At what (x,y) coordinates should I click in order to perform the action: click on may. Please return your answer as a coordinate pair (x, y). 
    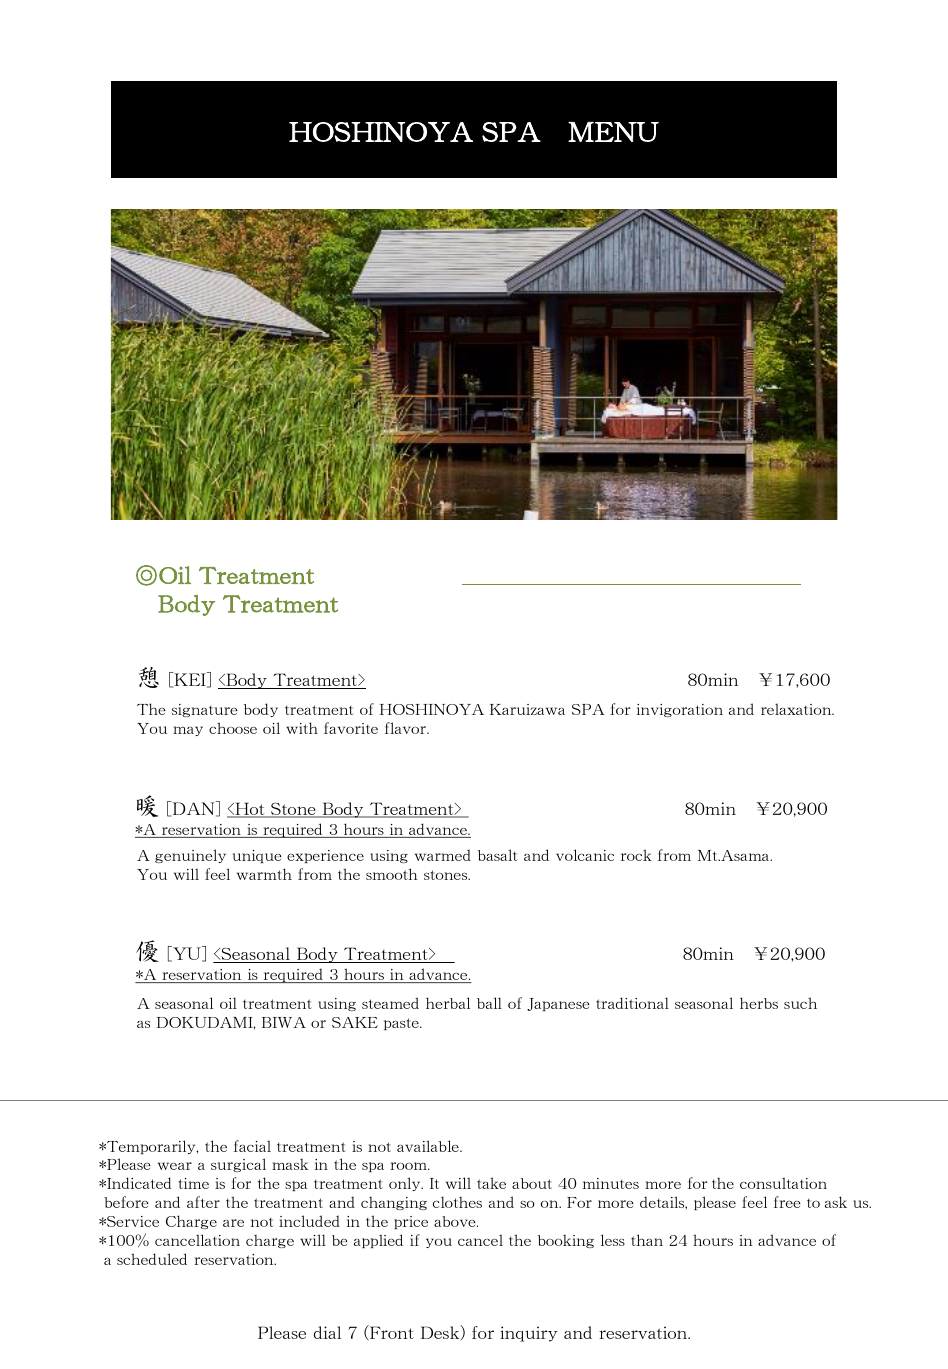
    Looking at the image, I should click on (188, 731).
